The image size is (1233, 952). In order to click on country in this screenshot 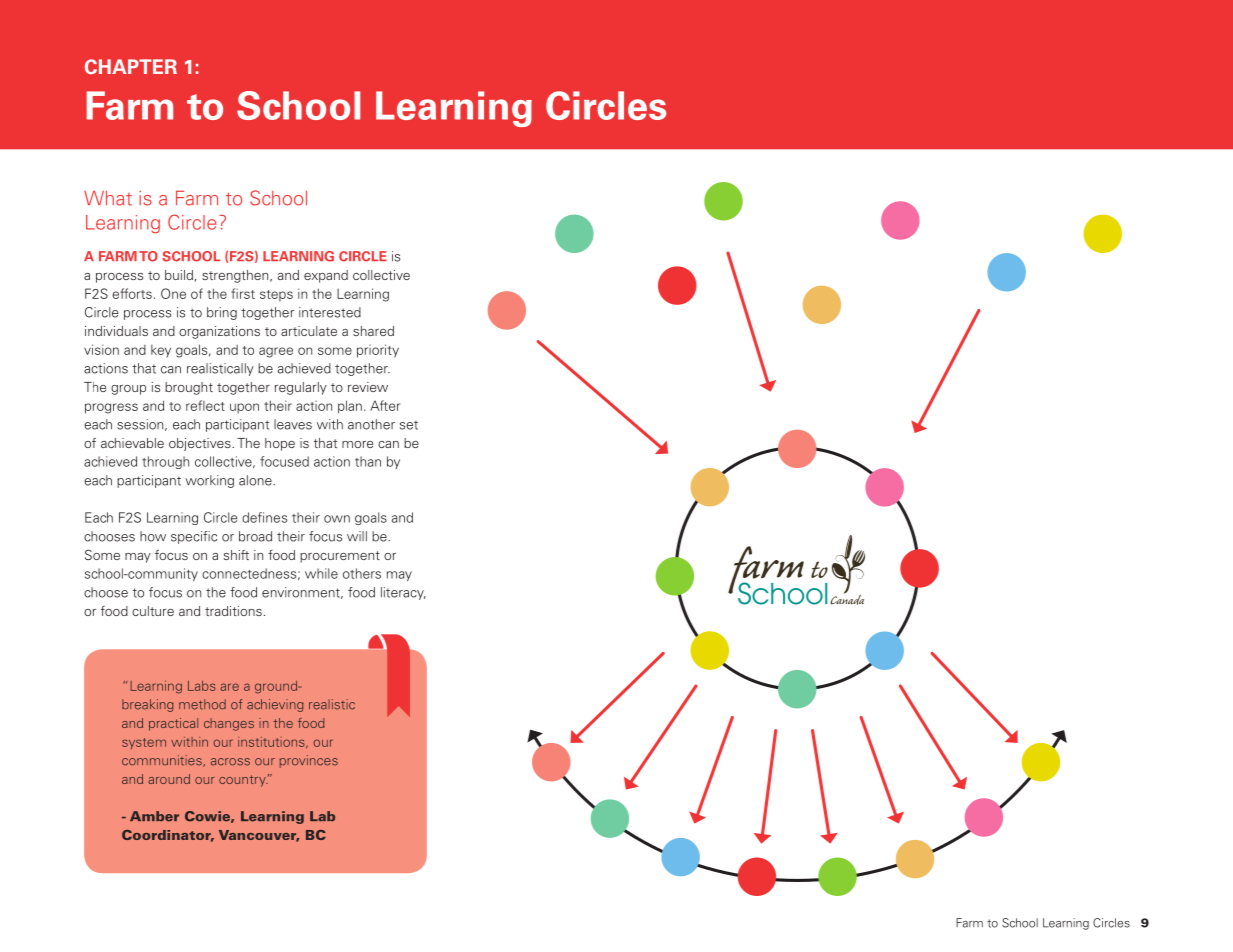, I will do `click(243, 781)`.
